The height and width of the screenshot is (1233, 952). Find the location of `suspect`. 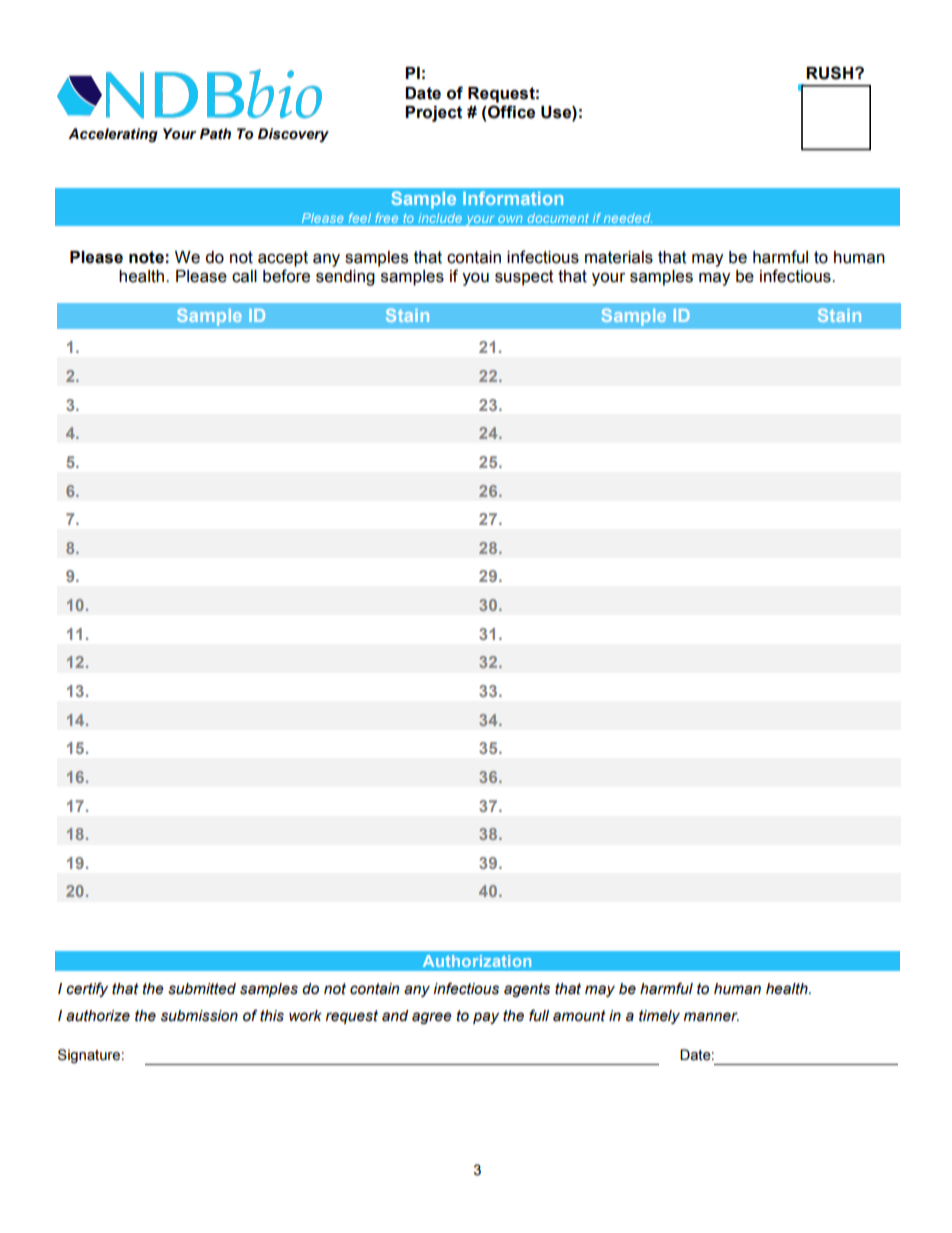

suspect is located at coordinates (524, 278).
